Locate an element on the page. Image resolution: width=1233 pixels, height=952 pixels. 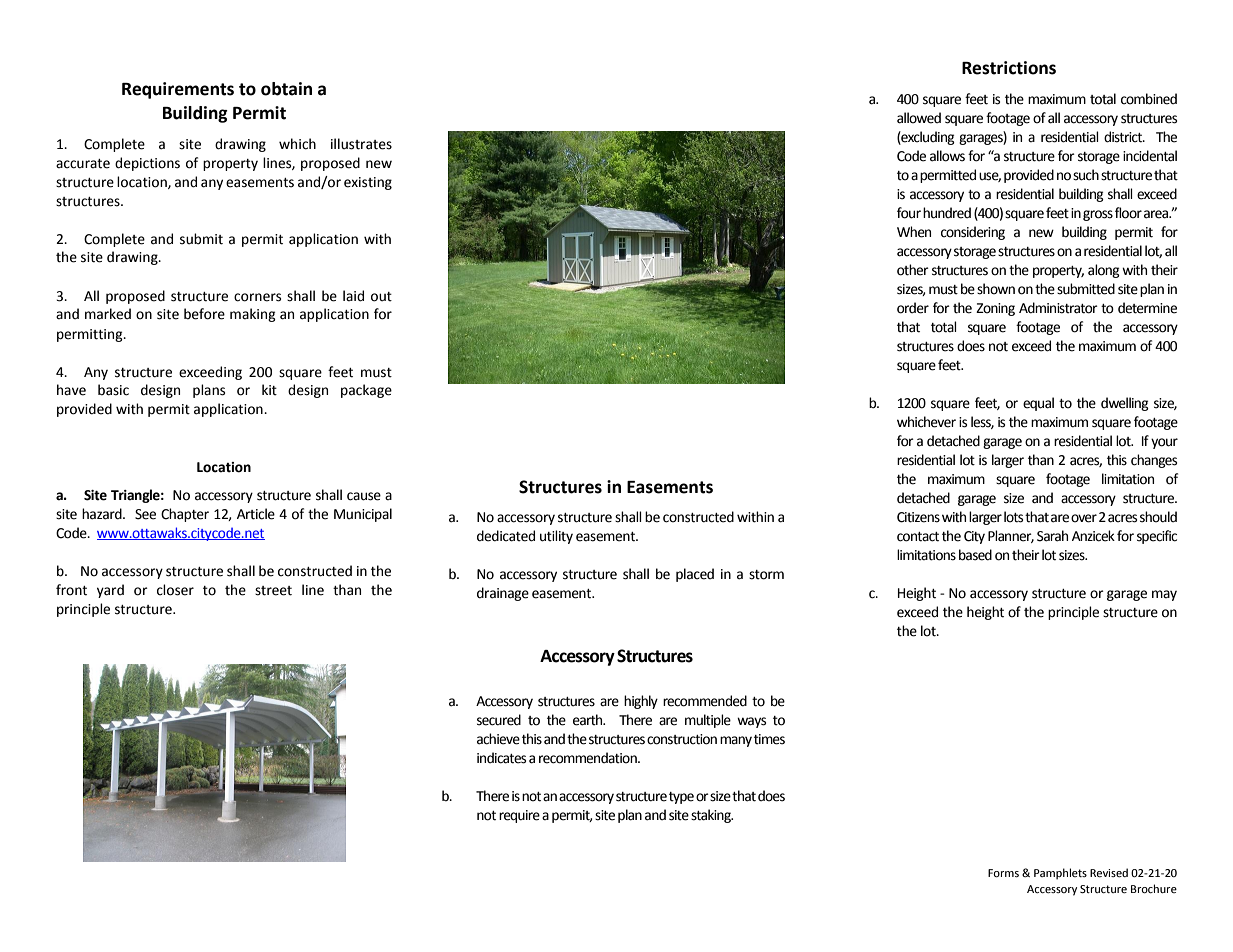
illustrates is located at coordinates (361, 144).
